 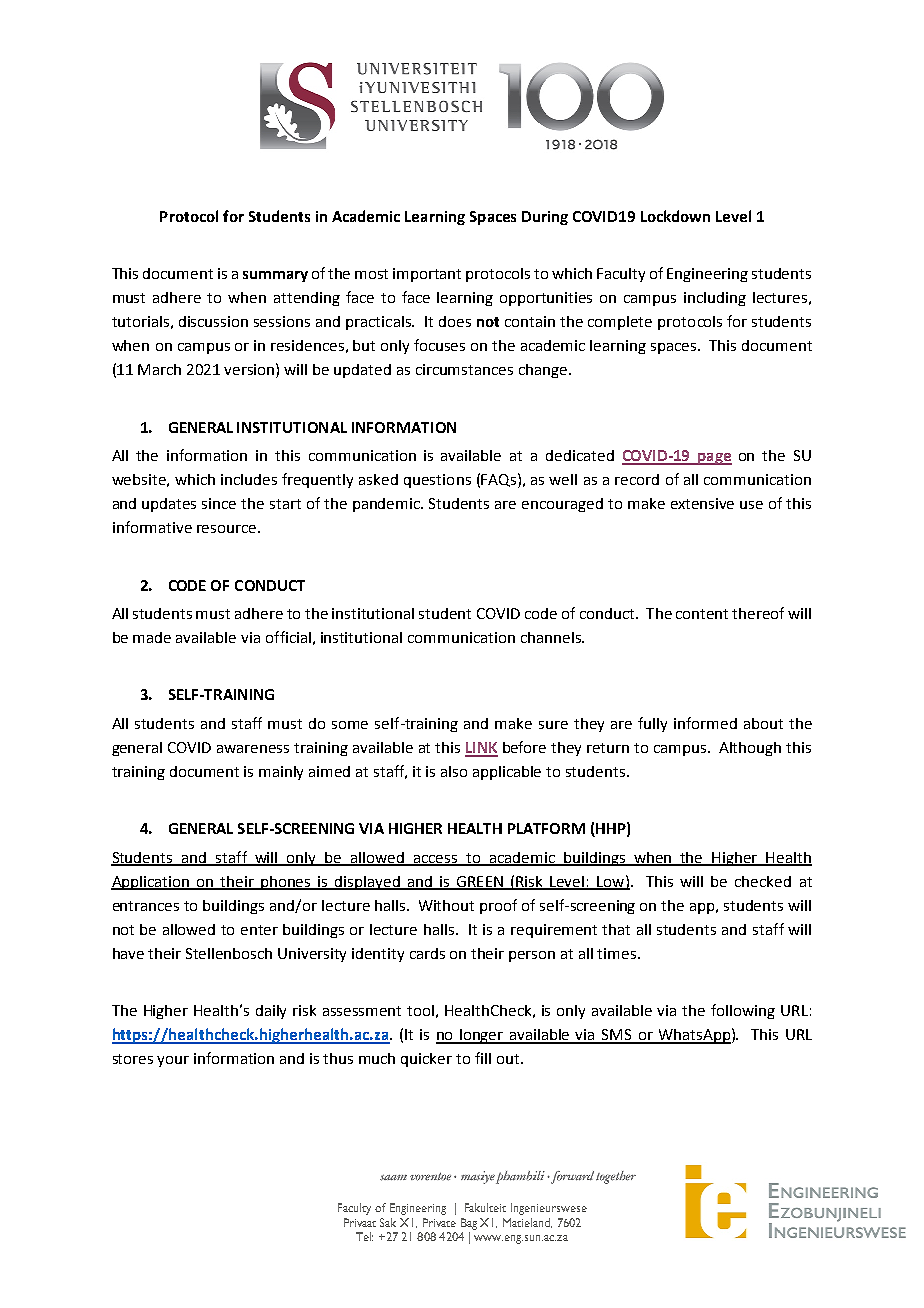 What do you see at coordinates (388, 505) in the screenshot?
I see `pandemic` at bounding box center [388, 505].
